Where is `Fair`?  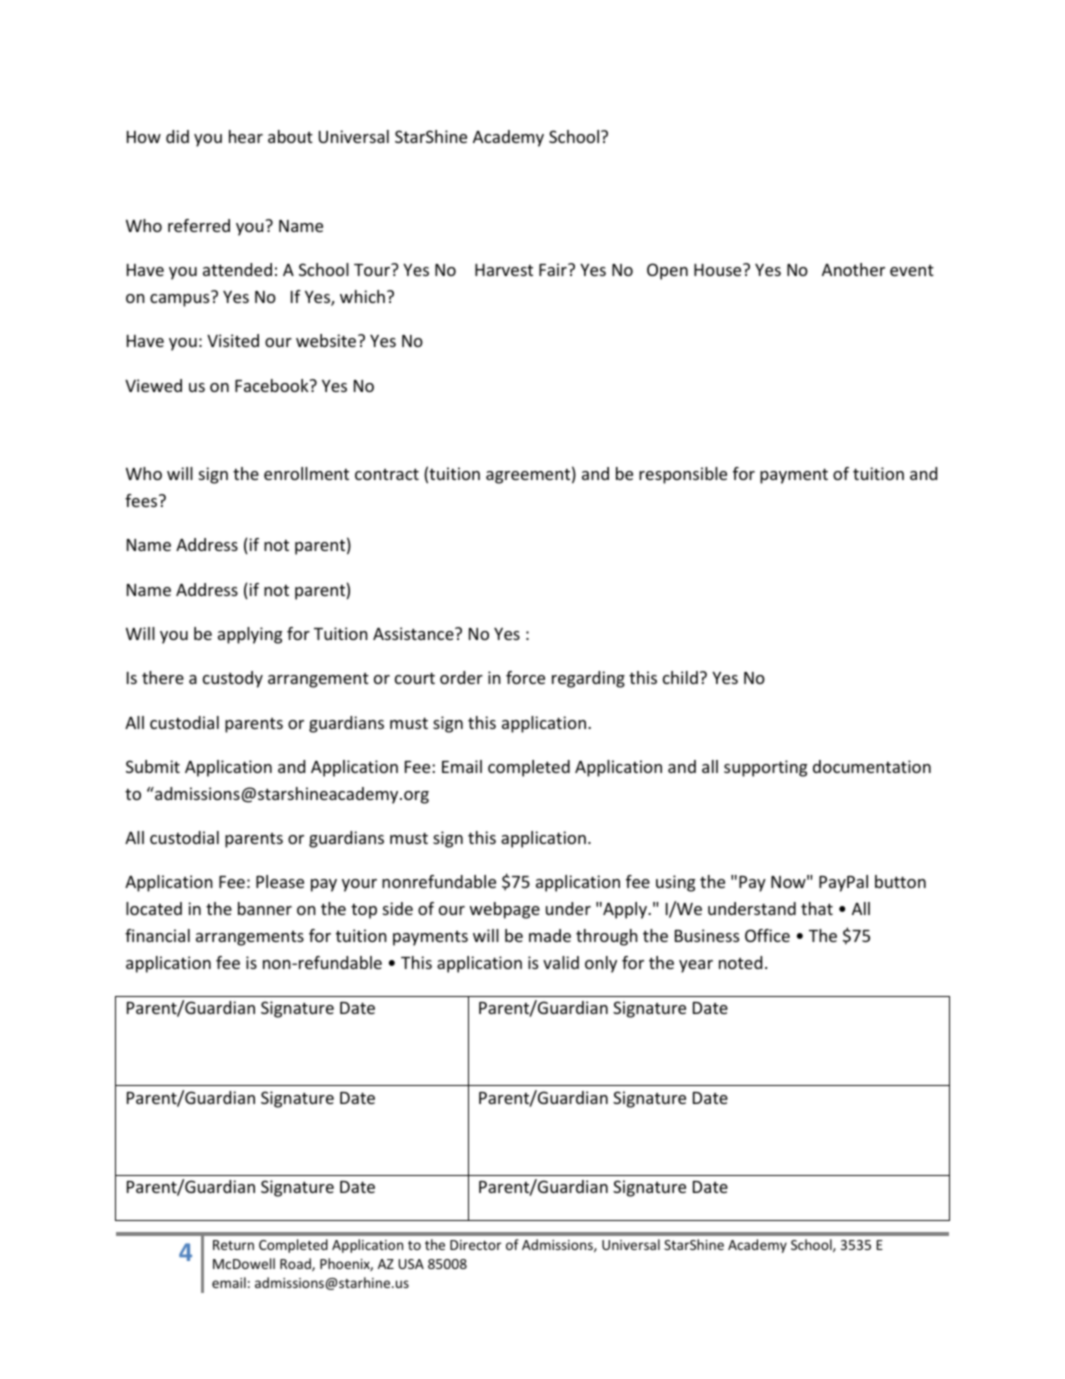
Fair is located at coordinates (554, 269).
